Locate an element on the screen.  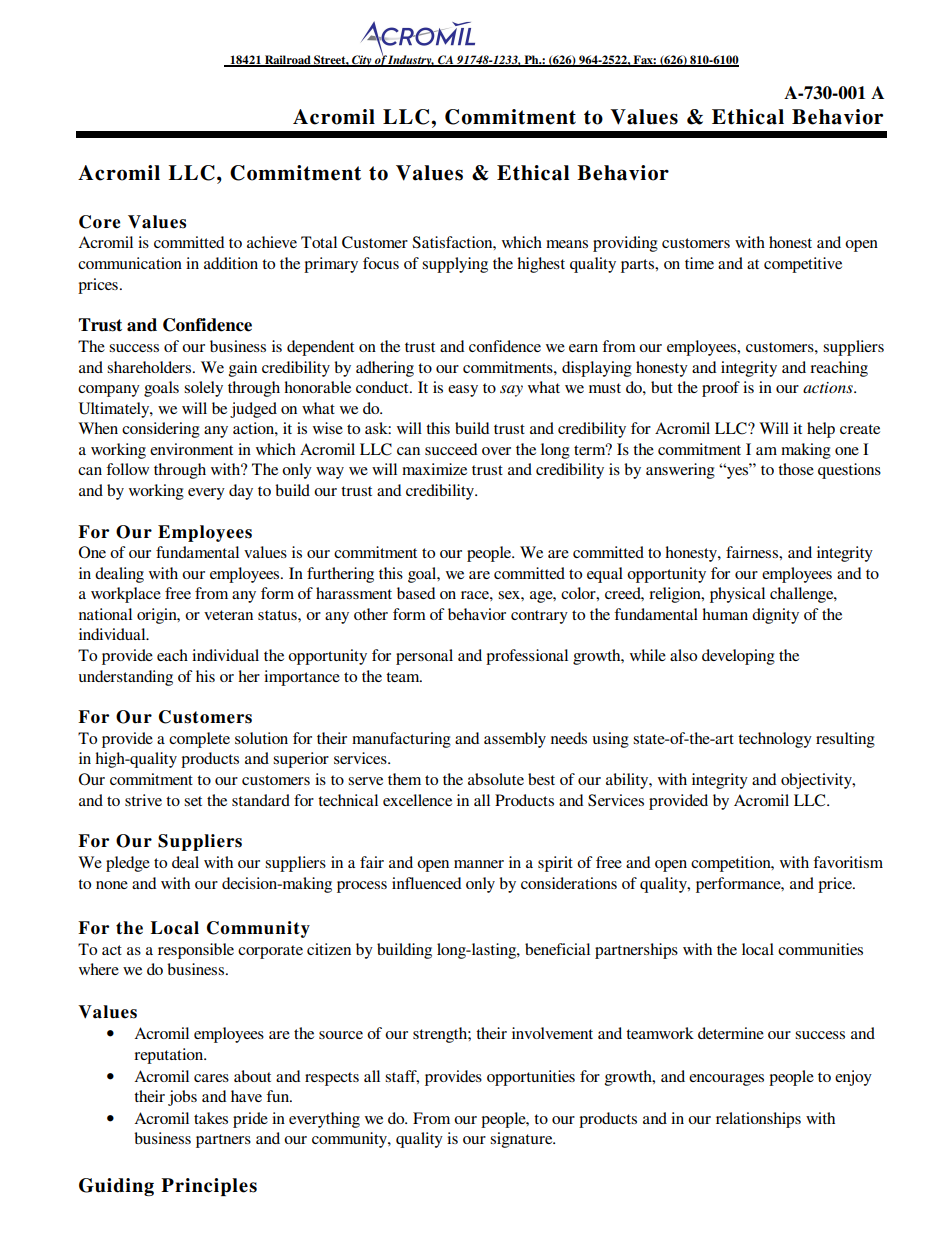
Principles is located at coordinates (209, 1187).
